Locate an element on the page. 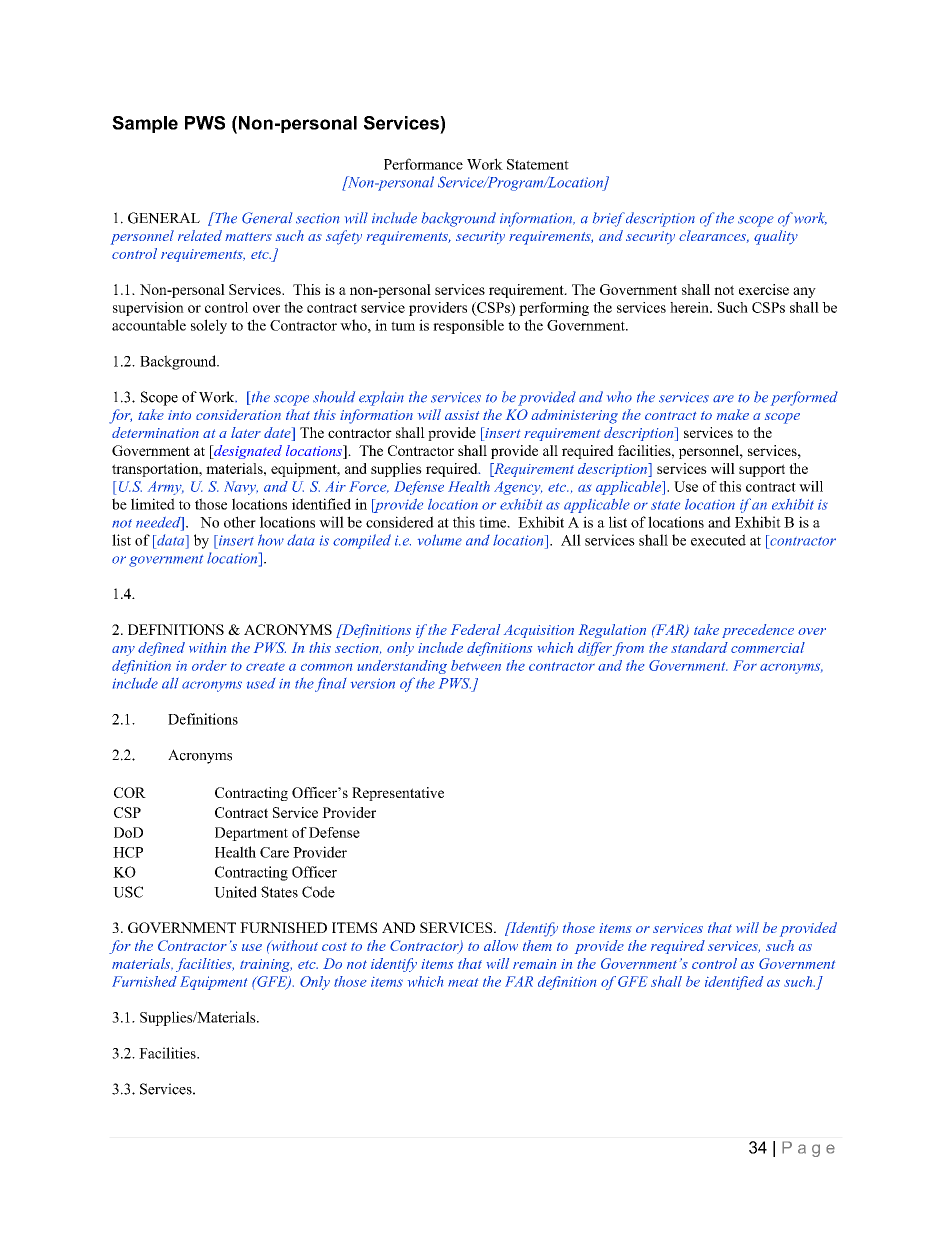  Sample is located at coordinates (145, 124).
